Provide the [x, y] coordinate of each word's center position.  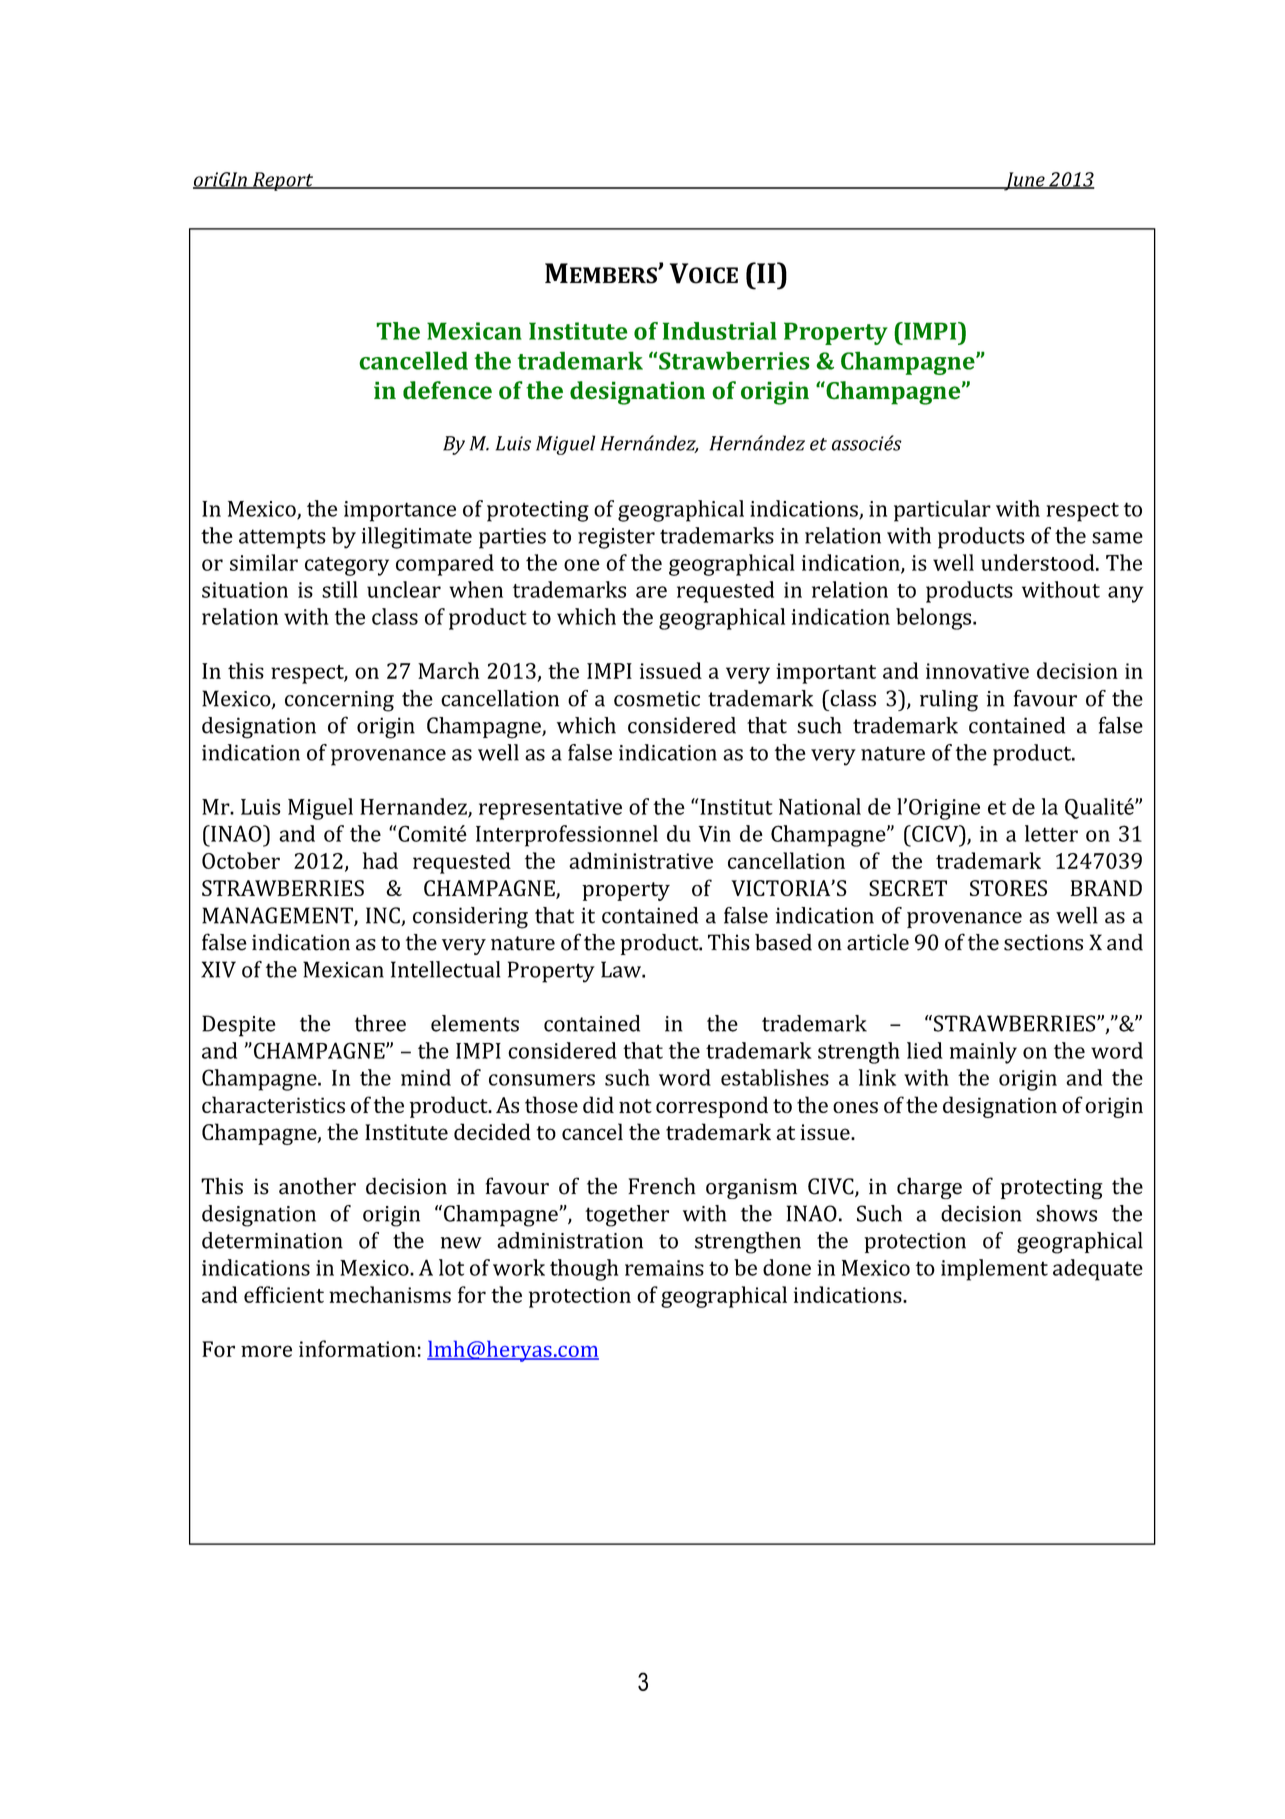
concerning [339, 701]
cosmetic [657, 699]
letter [1051, 833]
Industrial [720, 331]
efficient [284, 1294]
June [1024, 181]
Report [282, 181]
